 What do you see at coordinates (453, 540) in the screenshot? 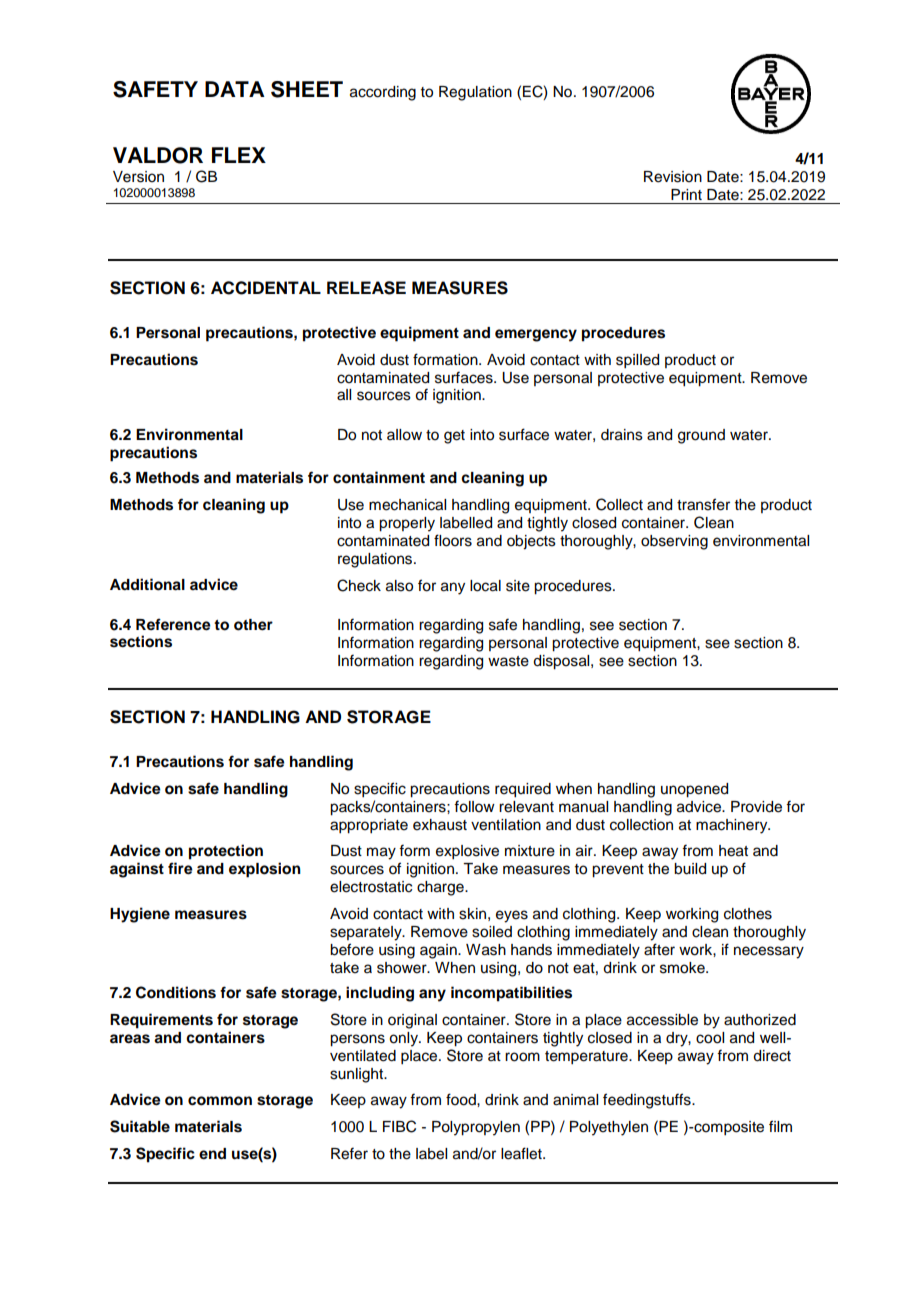
I see `floors` at bounding box center [453, 540].
